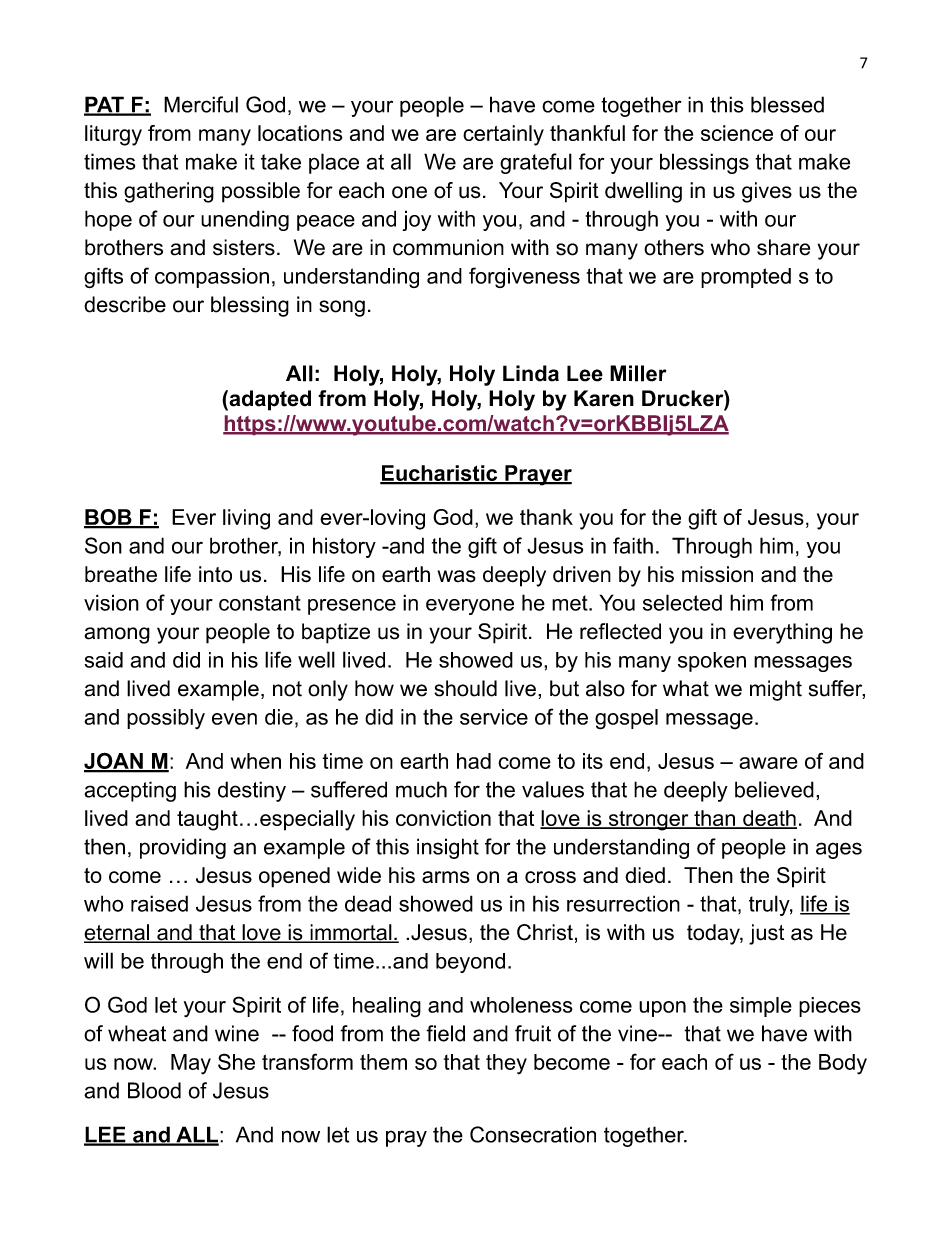  I want to click on spoken, so click(712, 662).
